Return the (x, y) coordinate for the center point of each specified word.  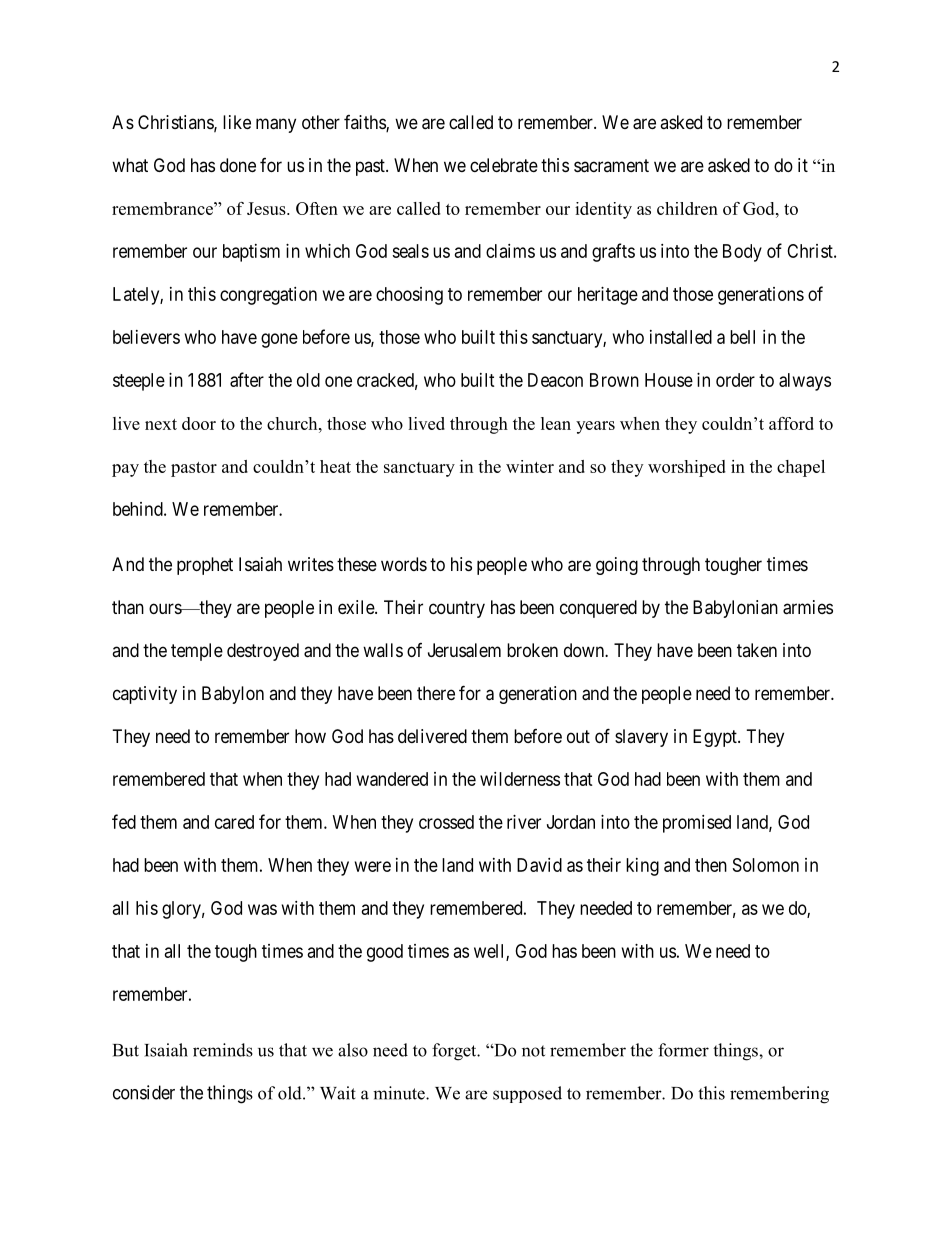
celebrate (504, 165)
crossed (446, 822)
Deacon (555, 380)
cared (234, 822)
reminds (223, 1050)
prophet (205, 566)
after (247, 379)
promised (697, 824)
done (238, 165)
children (687, 208)
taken (757, 650)
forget (455, 1052)
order (735, 380)
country (457, 609)
